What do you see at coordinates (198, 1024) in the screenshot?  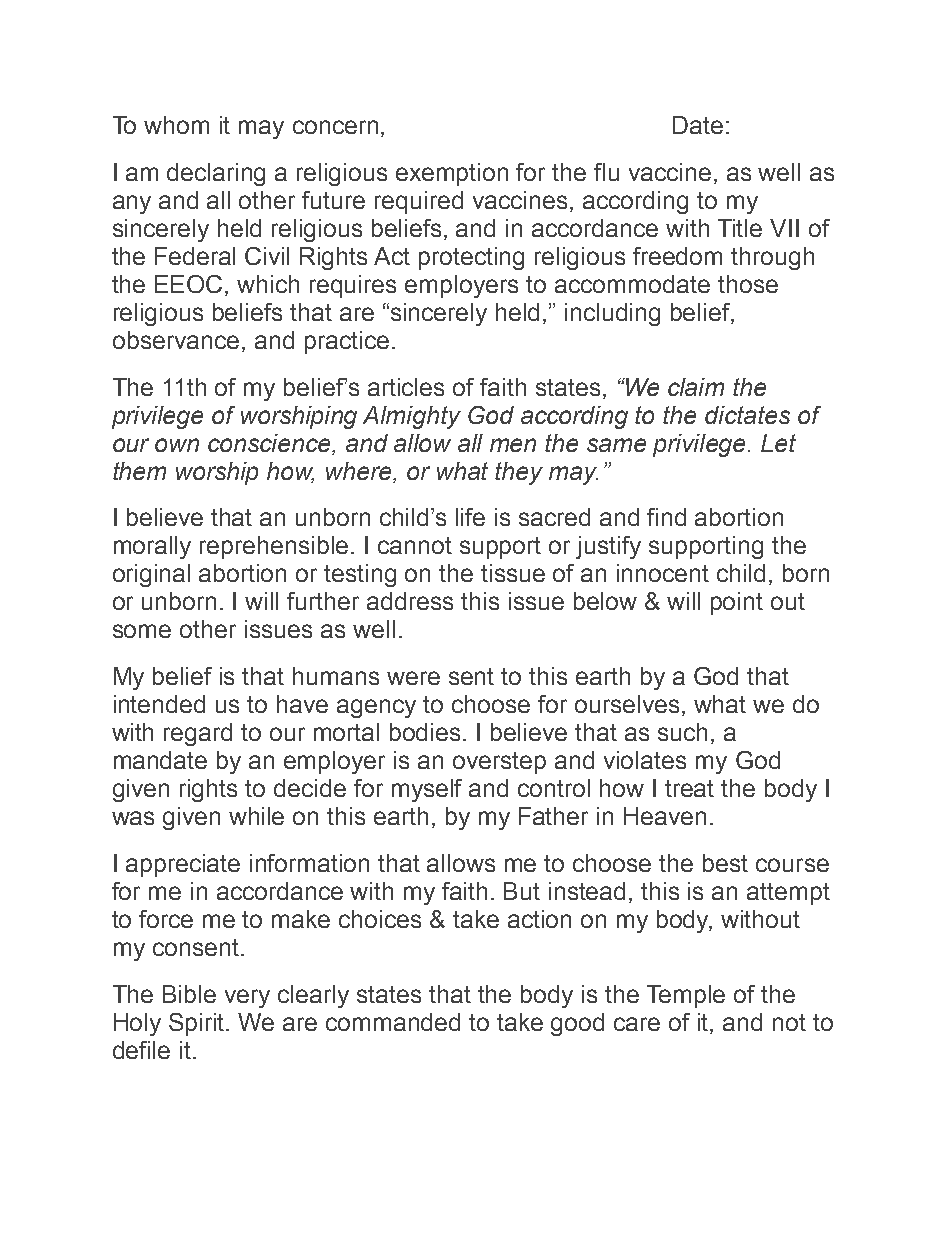 I see `Spirit` at bounding box center [198, 1024].
